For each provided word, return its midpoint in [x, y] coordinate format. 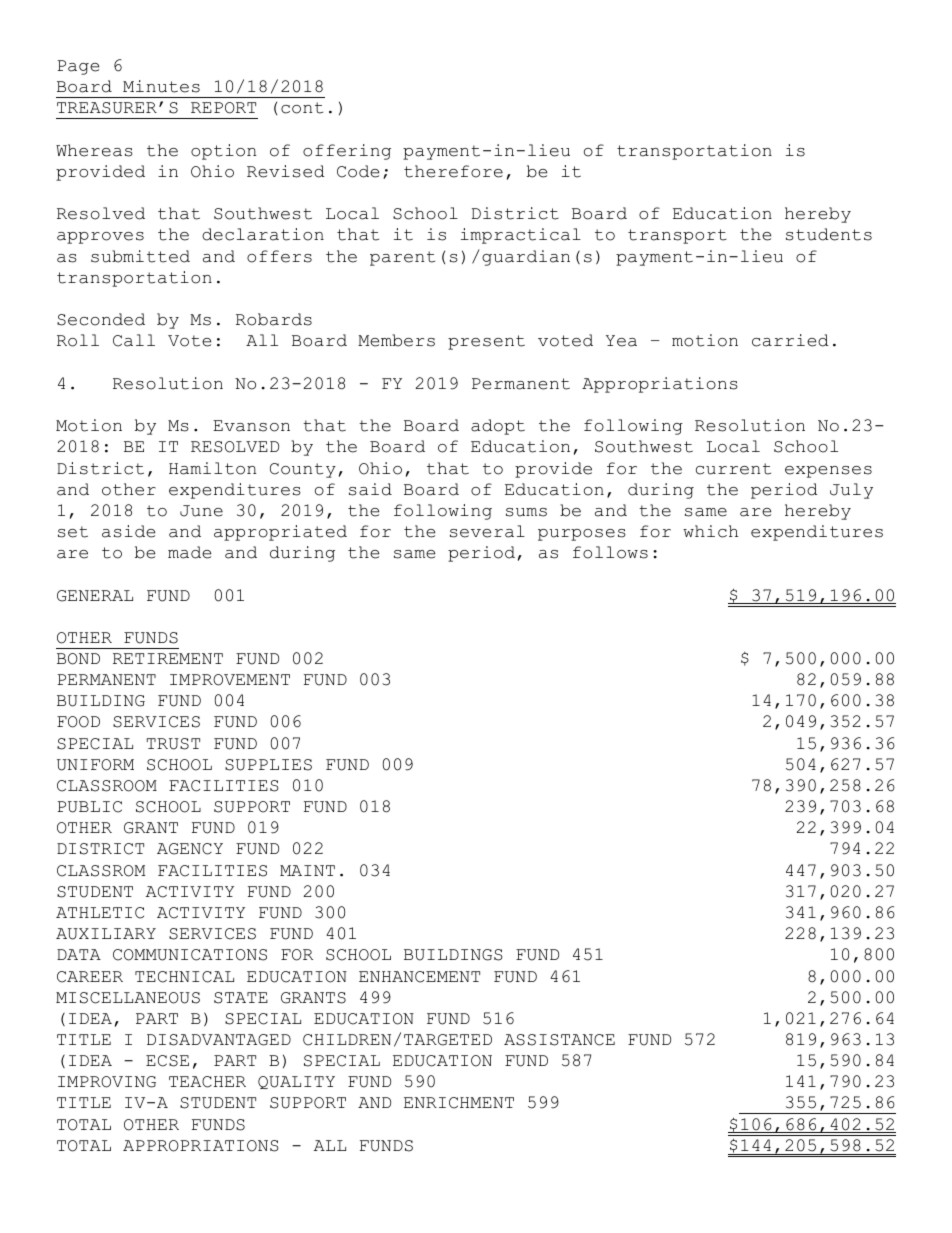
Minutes [161, 86]
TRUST [173, 744]
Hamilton [212, 468]
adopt [498, 427]
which [710, 531]
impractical [521, 236]
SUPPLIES [268, 765]
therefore [453, 171]
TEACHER [207, 1082]
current [733, 469]
